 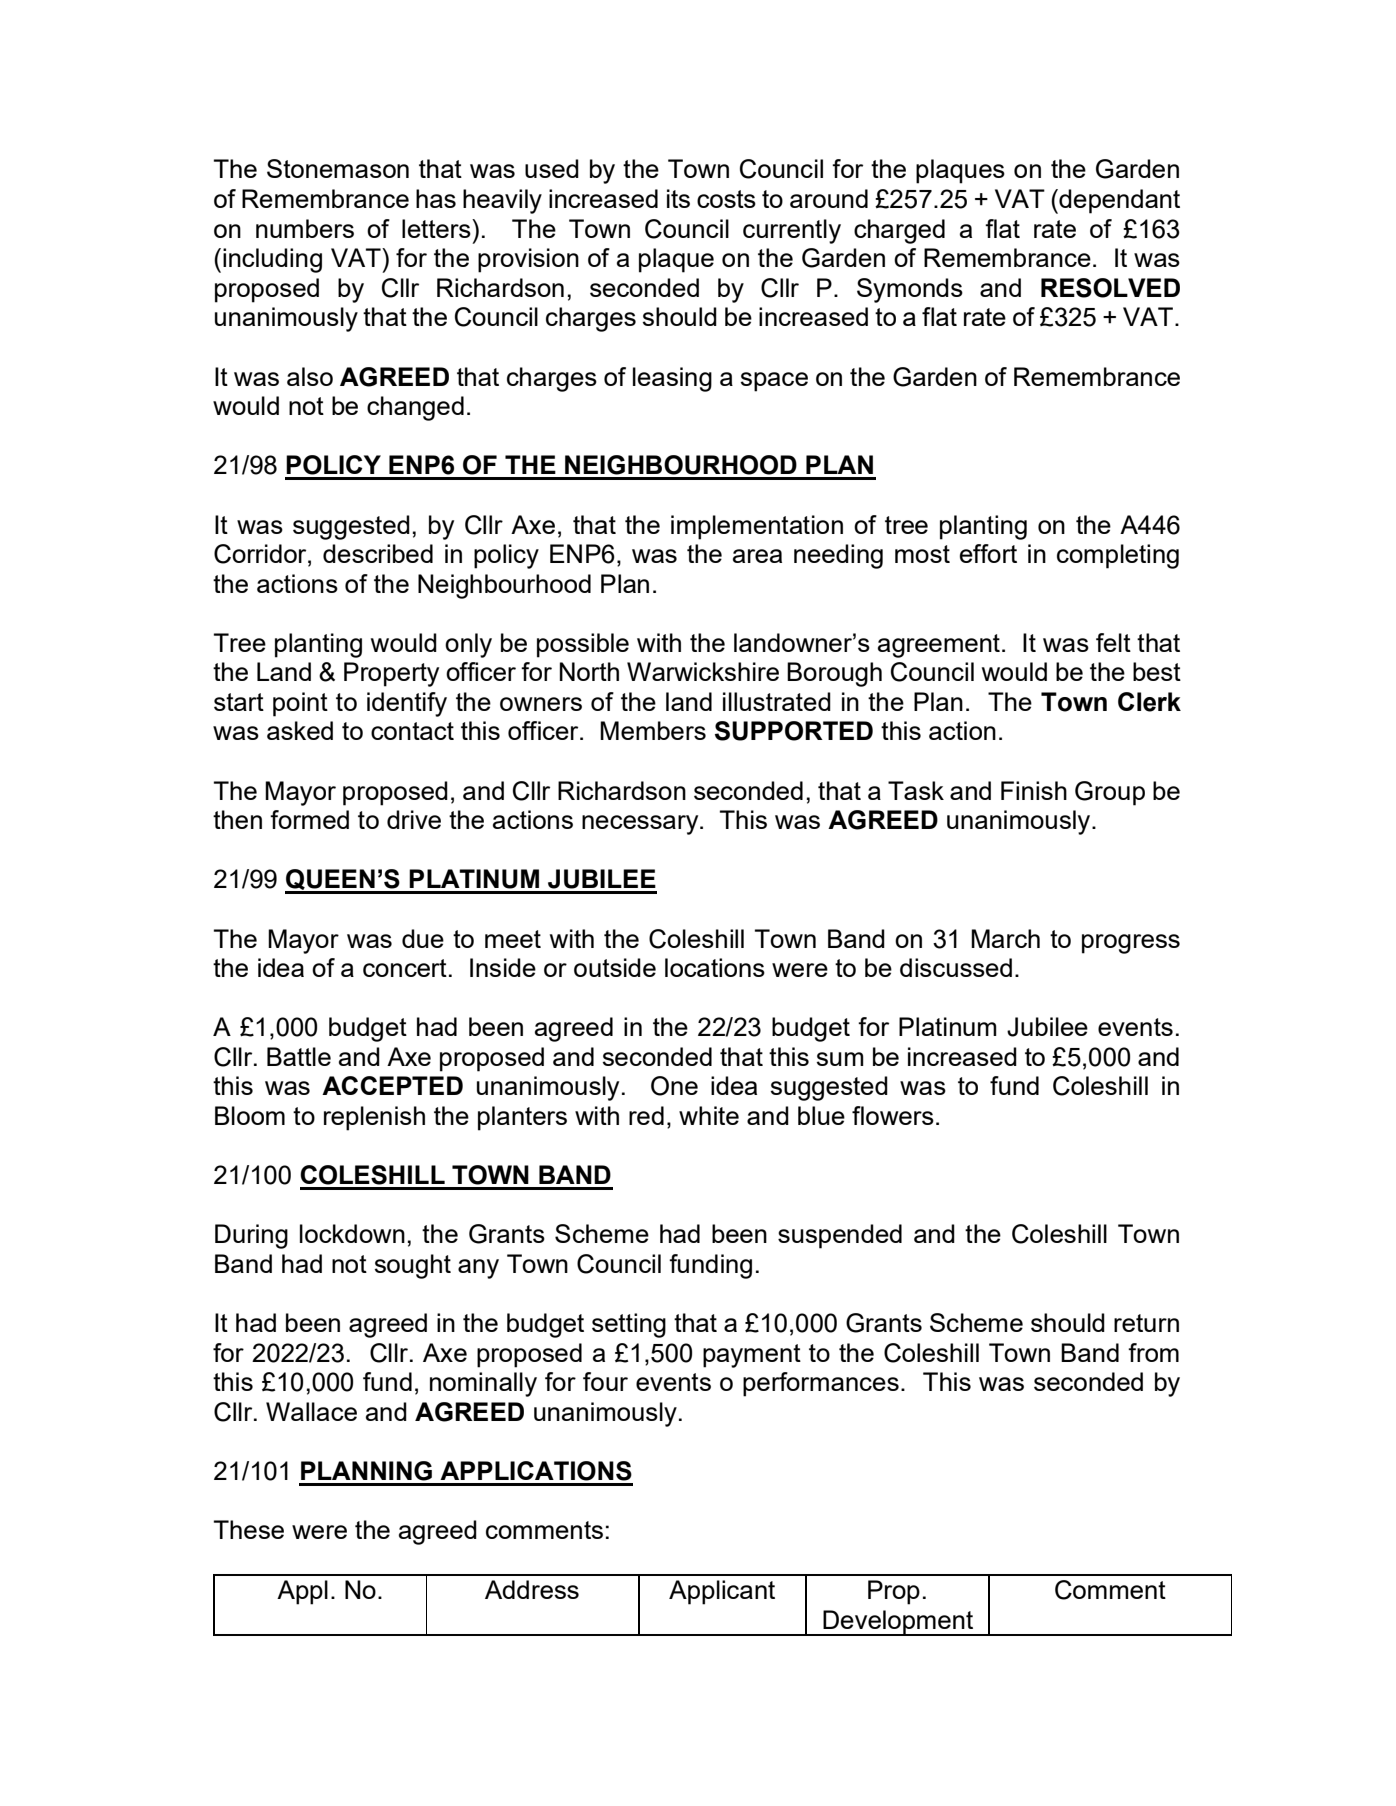 I want to click on asked, so click(x=300, y=730).
